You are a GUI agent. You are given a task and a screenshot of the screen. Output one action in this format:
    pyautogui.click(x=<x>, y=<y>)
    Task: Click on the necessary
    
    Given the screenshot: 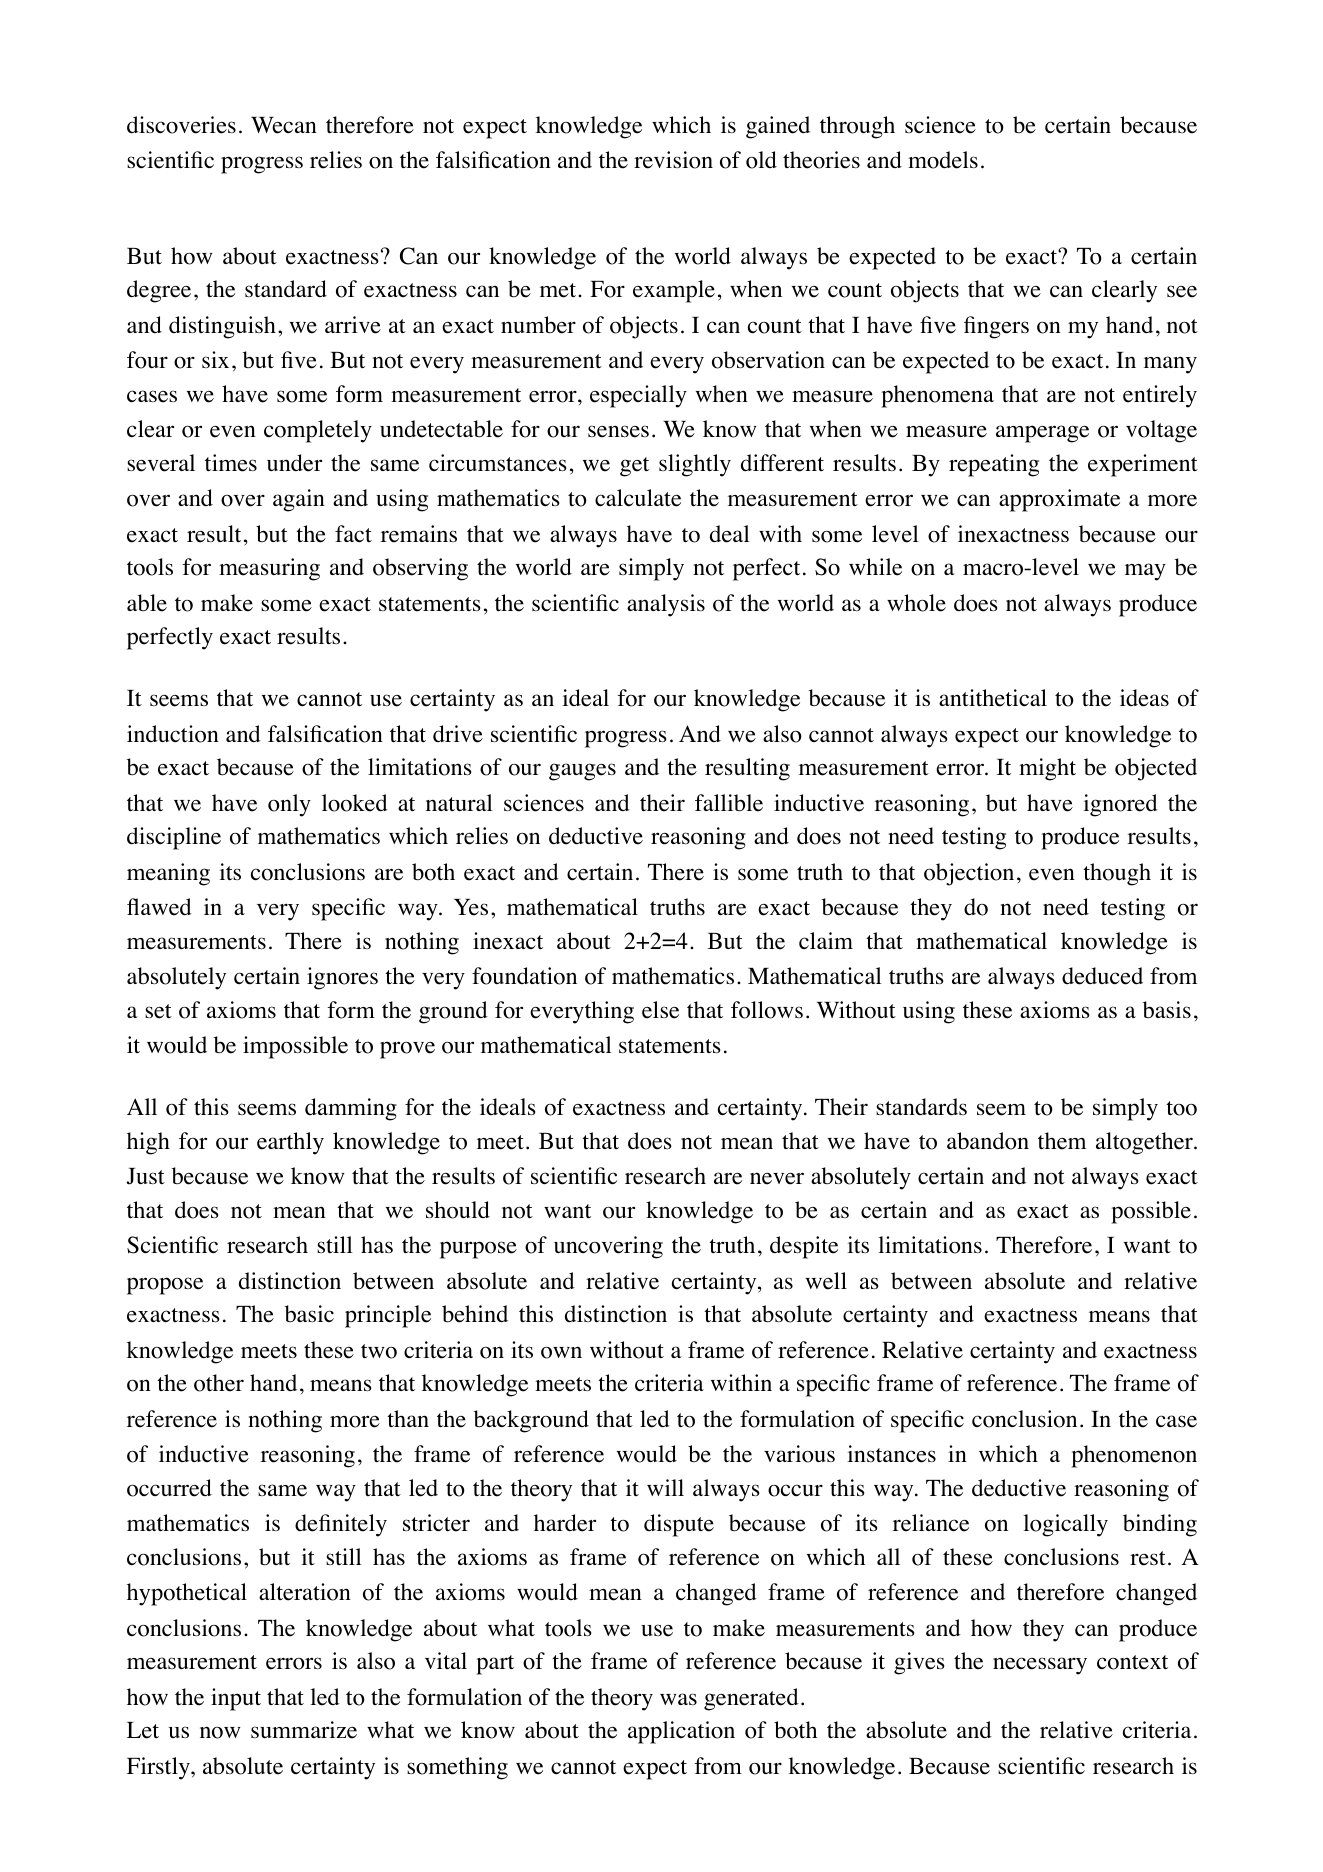 What is the action you would take?
    pyautogui.click(x=1040, y=1666)
